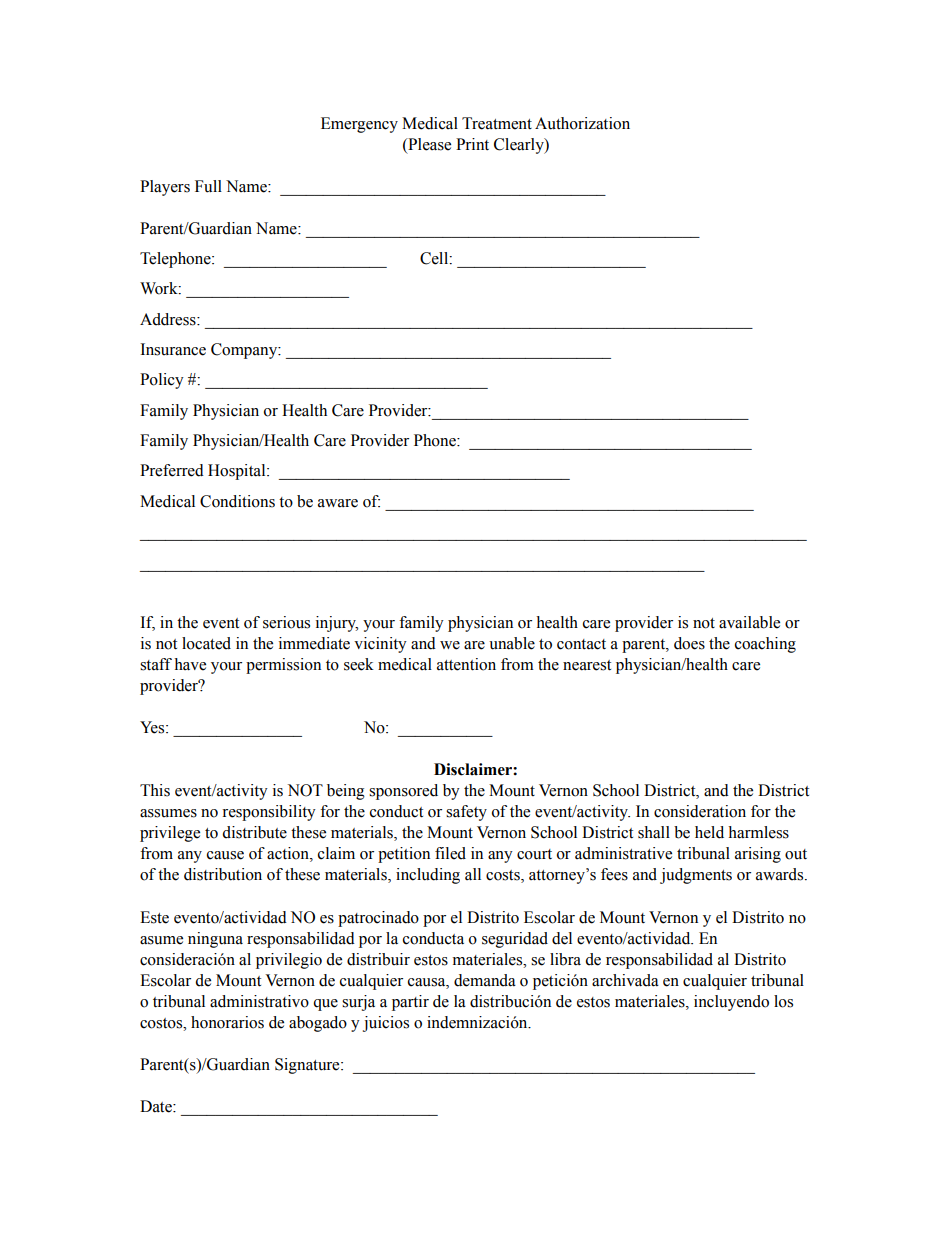 This document has width=952, height=1233. What do you see at coordinates (308, 1066) in the document?
I see `Signature` at bounding box center [308, 1066].
